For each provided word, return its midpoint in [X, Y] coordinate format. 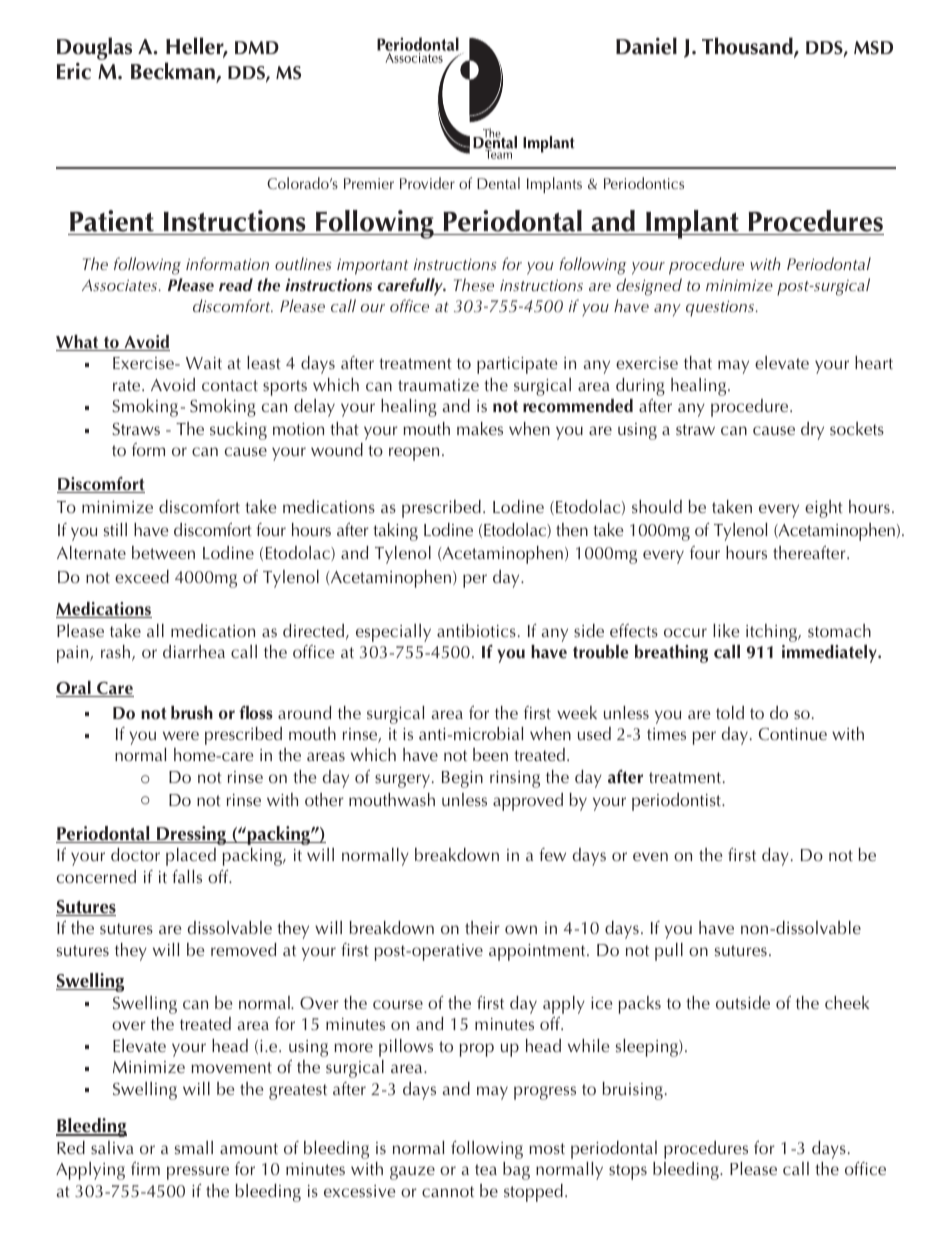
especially [393, 633]
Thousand [748, 47]
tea [486, 1169]
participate [517, 365]
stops [628, 1172]
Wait [204, 363]
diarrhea [194, 652]
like [726, 630]
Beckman [173, 71]
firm [145, 1168]
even [650, 856]
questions [721, 308]
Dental [498, 183]
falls [187, 876]
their [482, 928]
